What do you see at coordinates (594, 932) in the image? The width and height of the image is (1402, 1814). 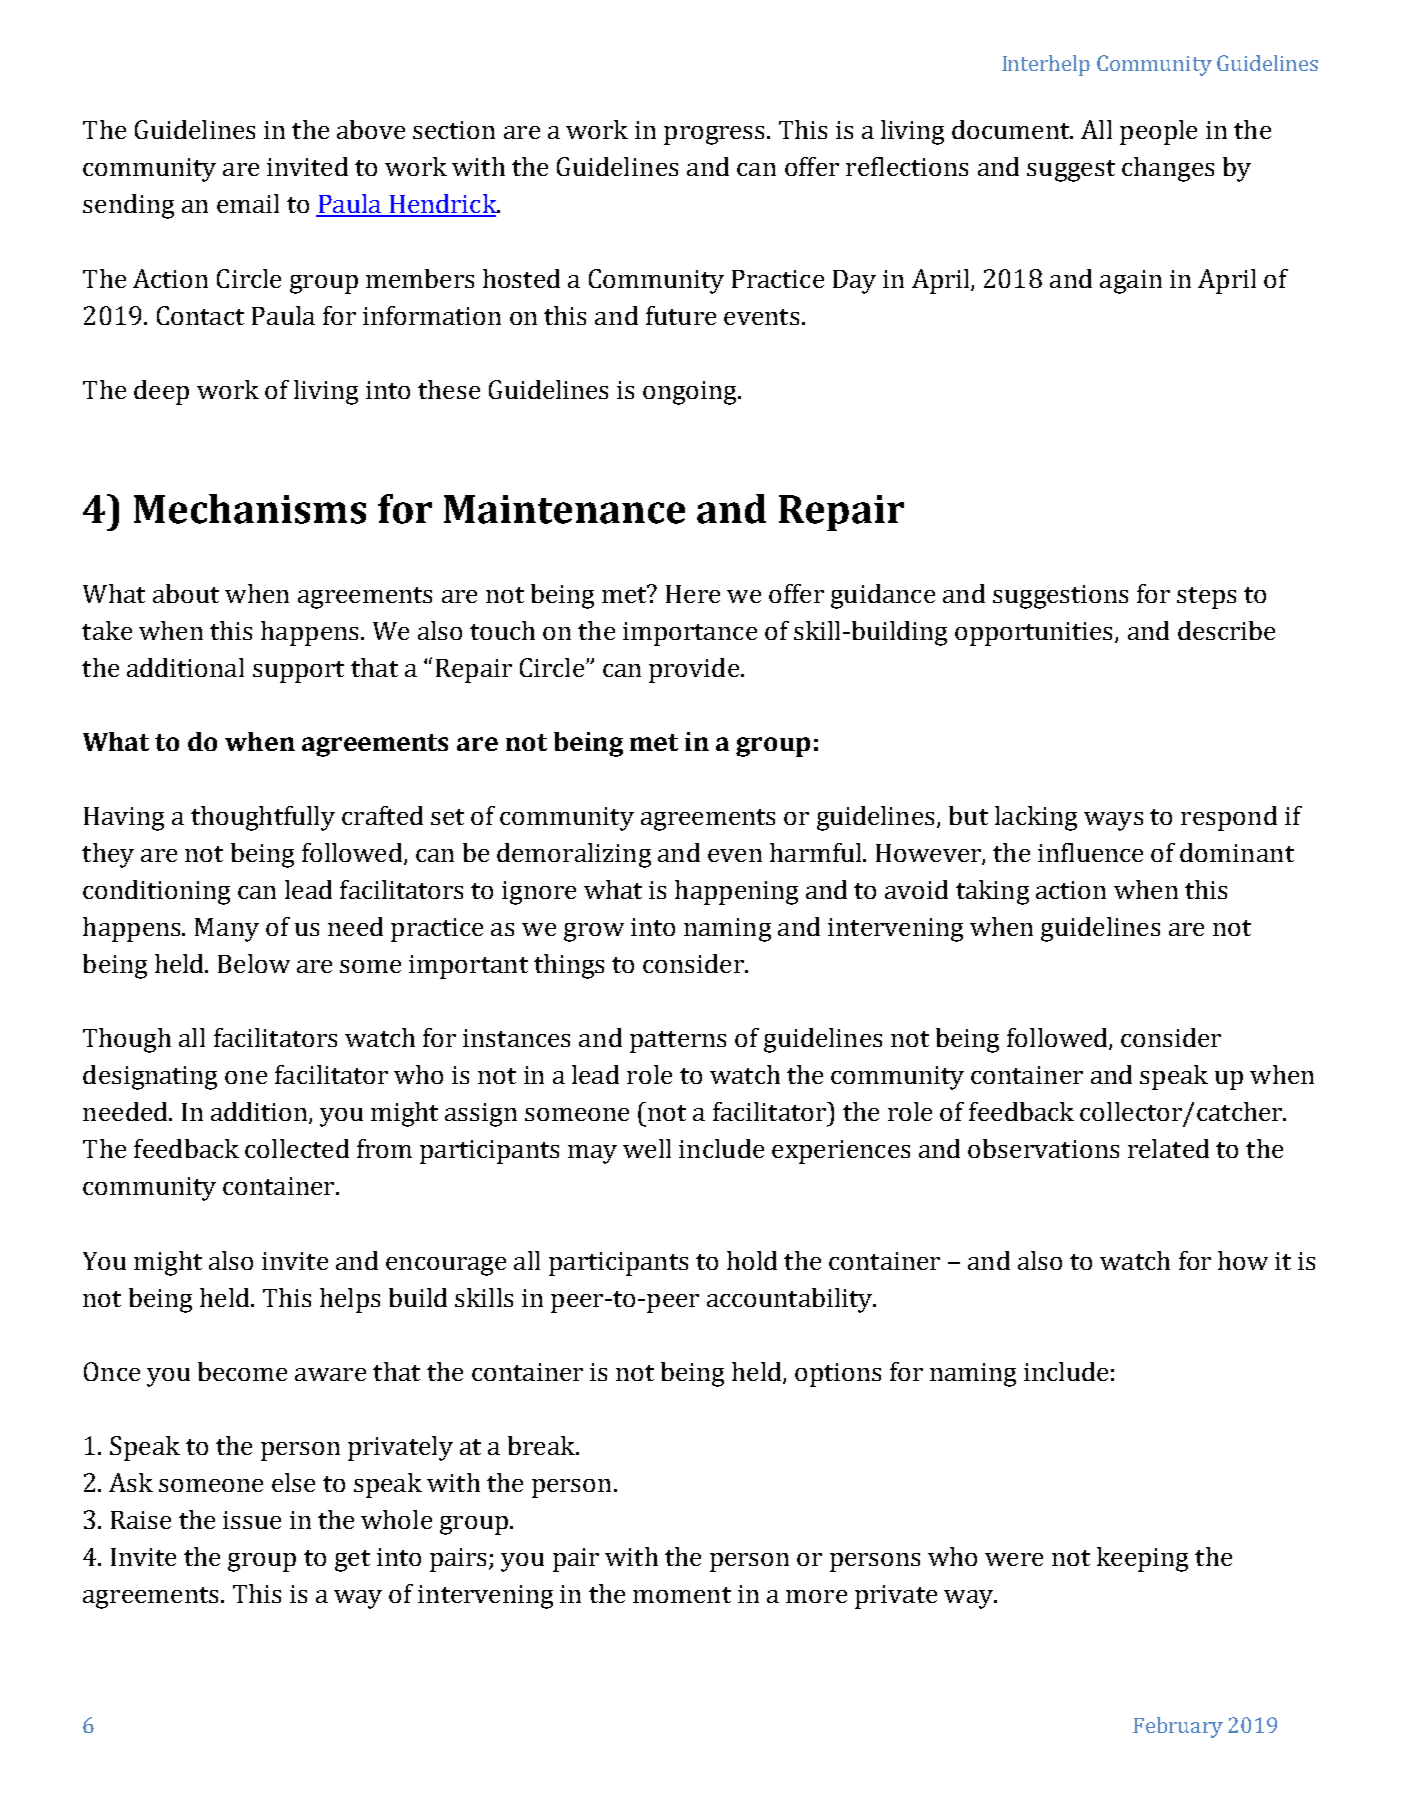 I see `grow` at bounding box center [594, 932].
